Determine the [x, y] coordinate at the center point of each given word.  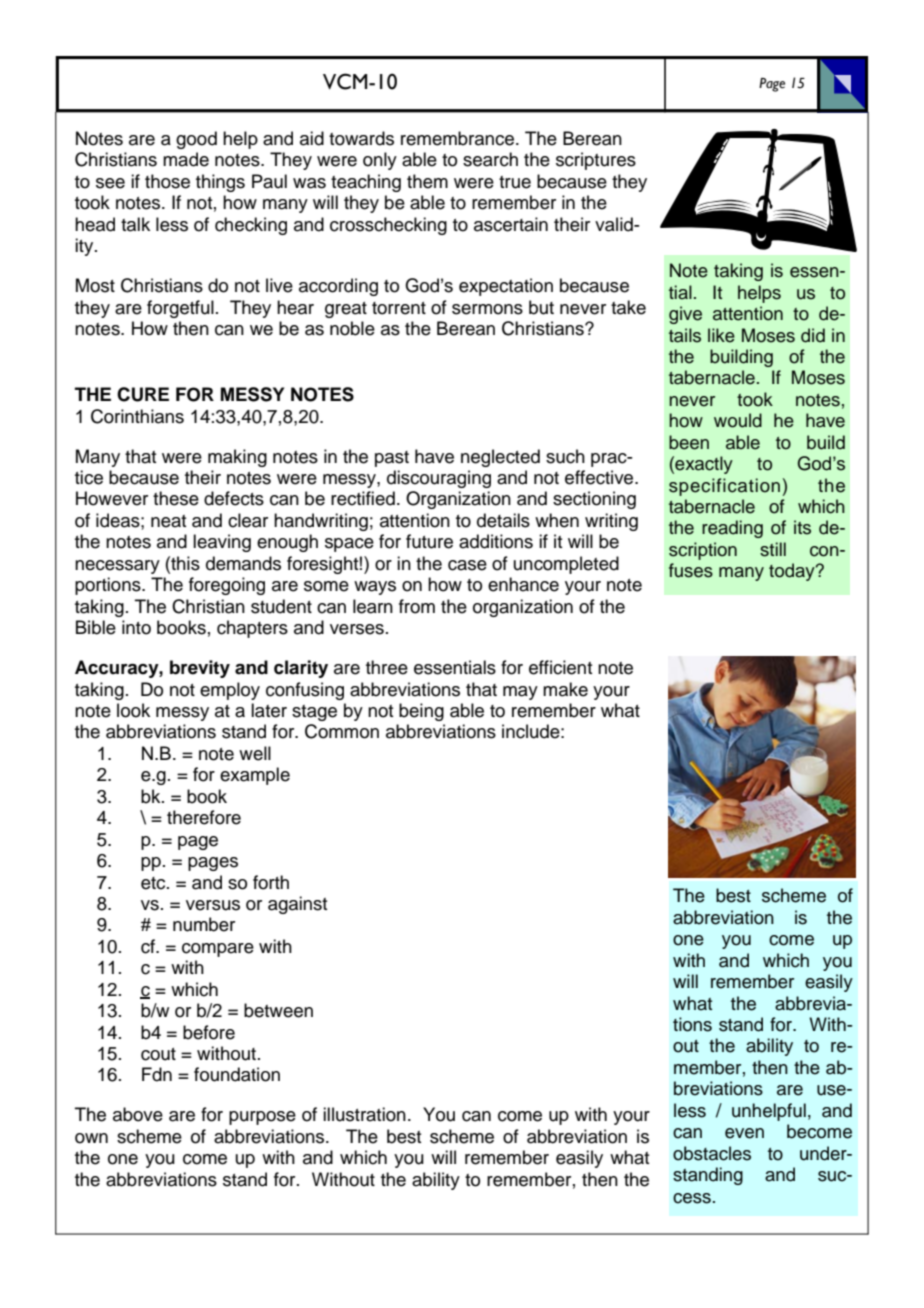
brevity [200, 669]
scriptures [596, 161]
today [793, 572]
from [417, 606]
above [138, 1114]
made [186, 159]
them [427, 181]
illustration [364, 1114]
